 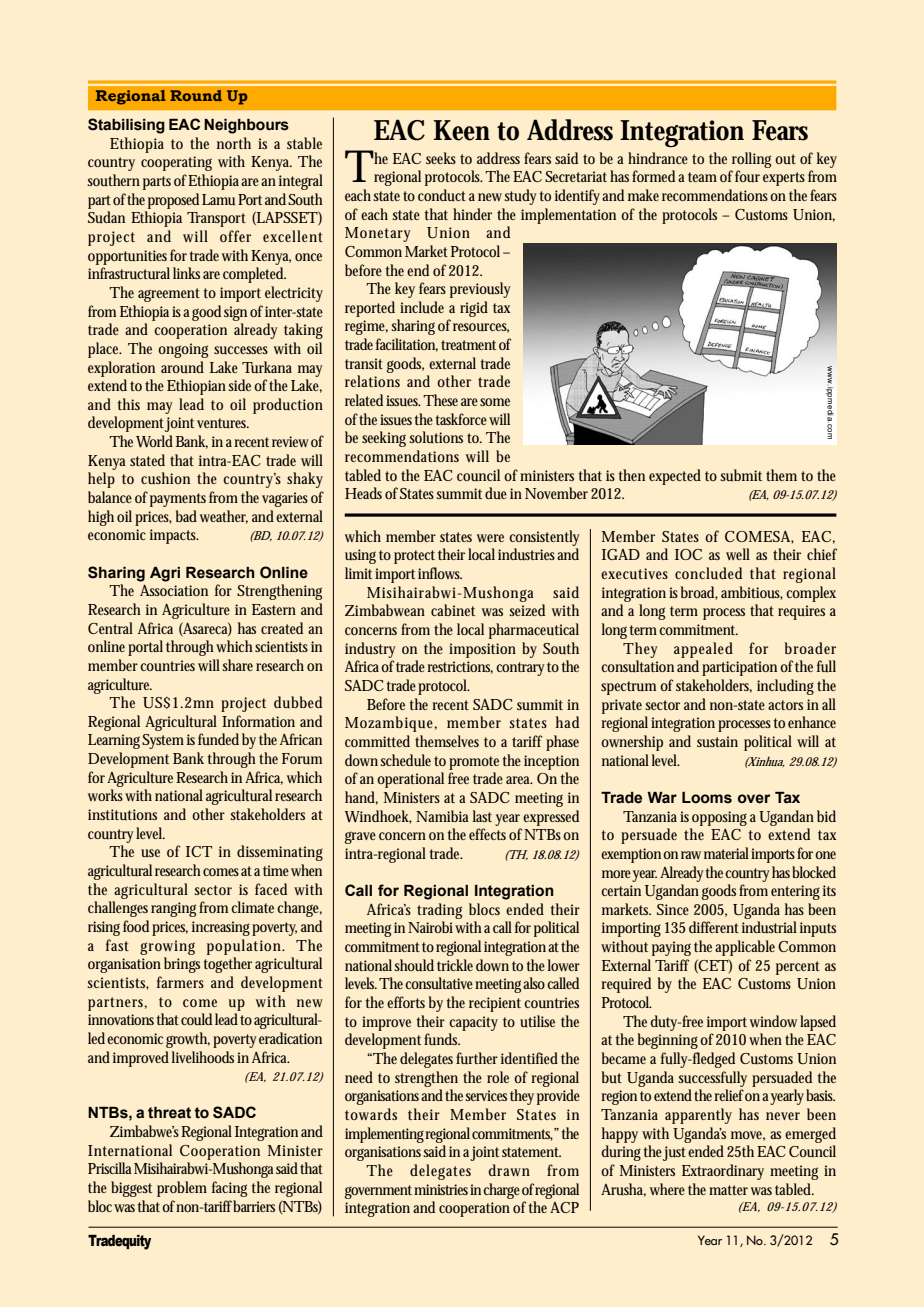 I want to click on taskforce, so click(x=462, y=419).
